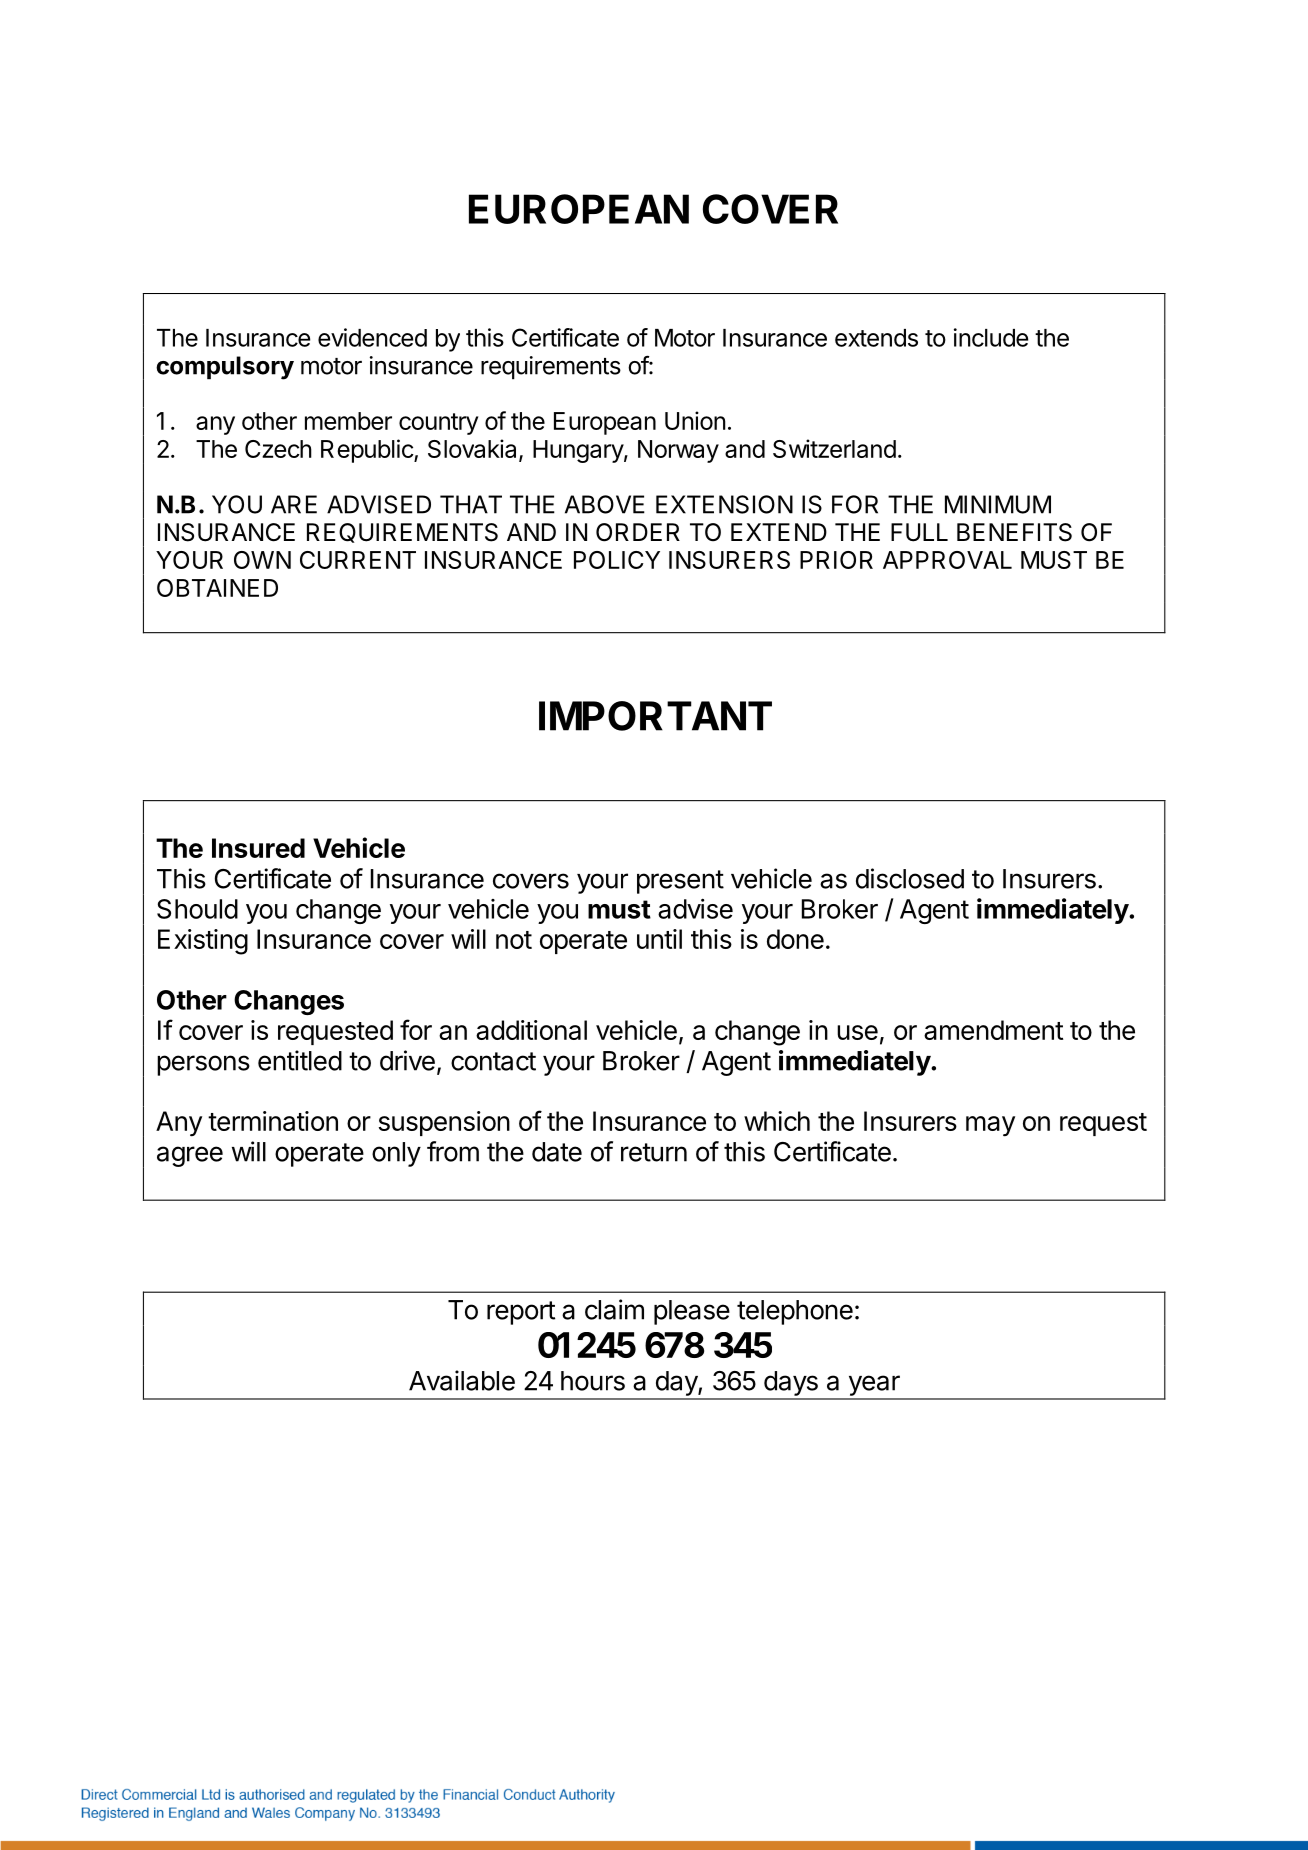 The height and width of the screenshot is (1850, 1308). I want to click on present, so click(680, 882).
